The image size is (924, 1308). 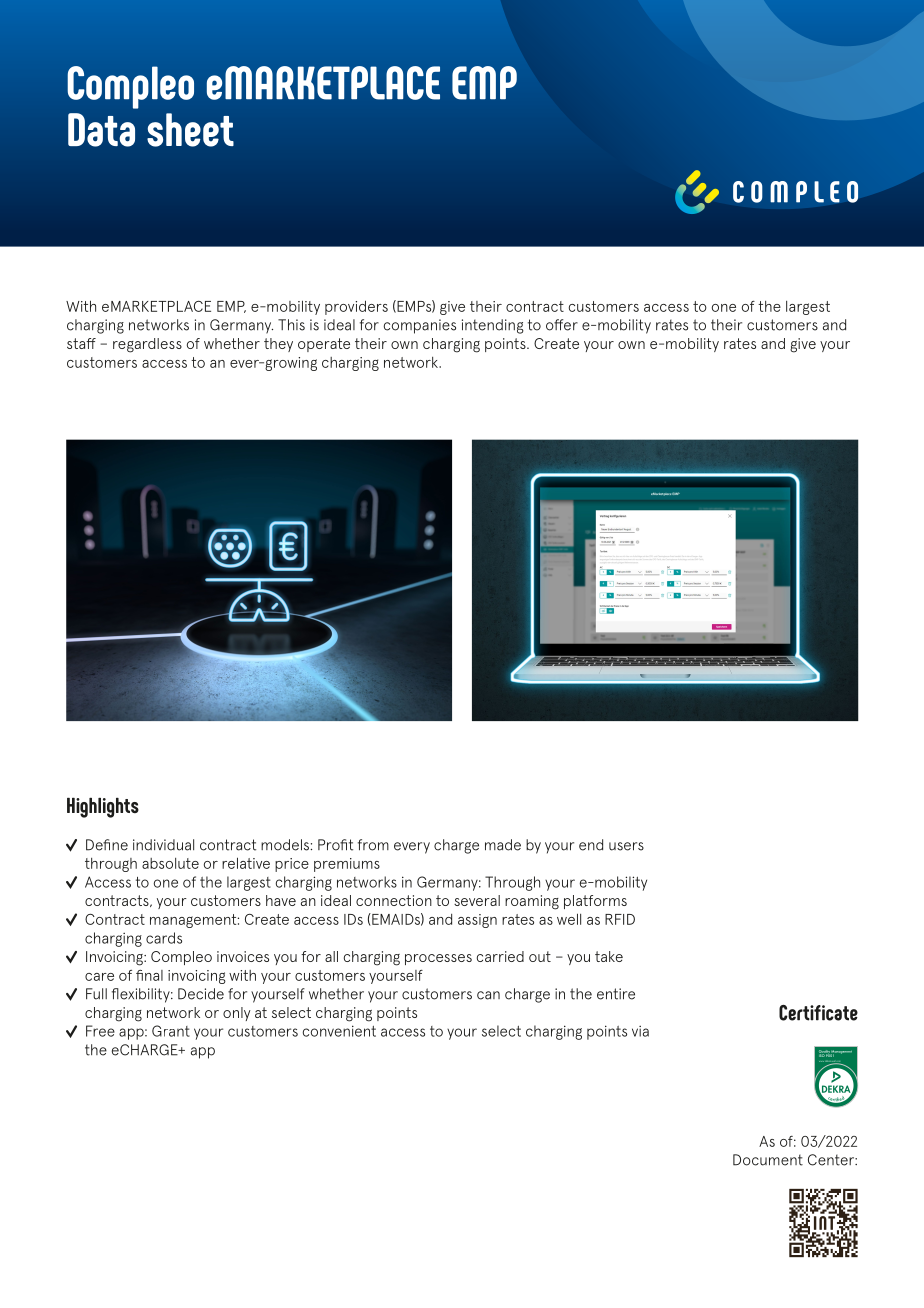 I want to click on providers, so click(x=356, y=307).
